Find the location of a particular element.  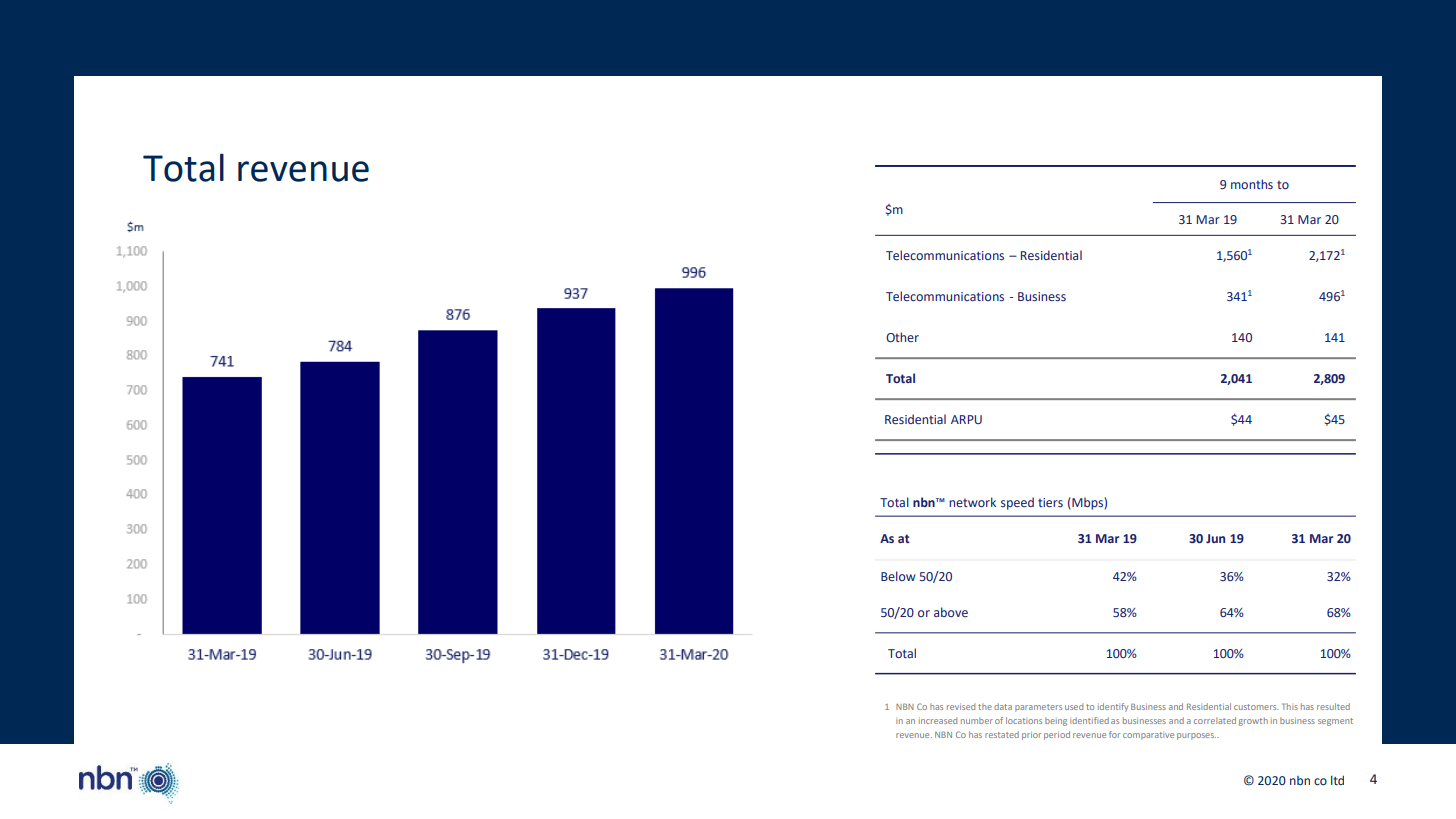

Other is located at coordinates (902, 337).
